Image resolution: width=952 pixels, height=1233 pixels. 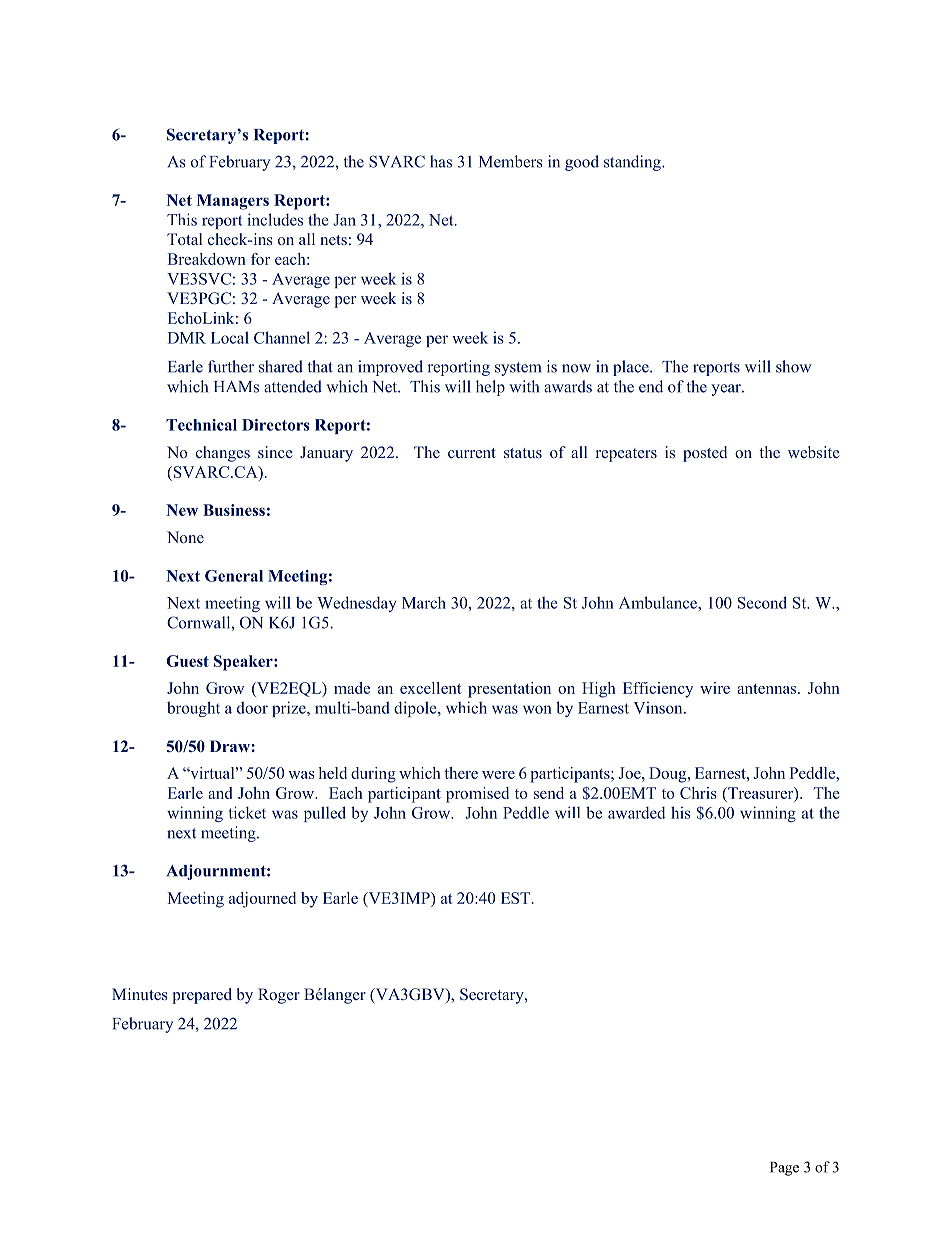 What do you see at coordinates (633, 163) in the document?
I see `standing` at bounding box center [633, 163].
